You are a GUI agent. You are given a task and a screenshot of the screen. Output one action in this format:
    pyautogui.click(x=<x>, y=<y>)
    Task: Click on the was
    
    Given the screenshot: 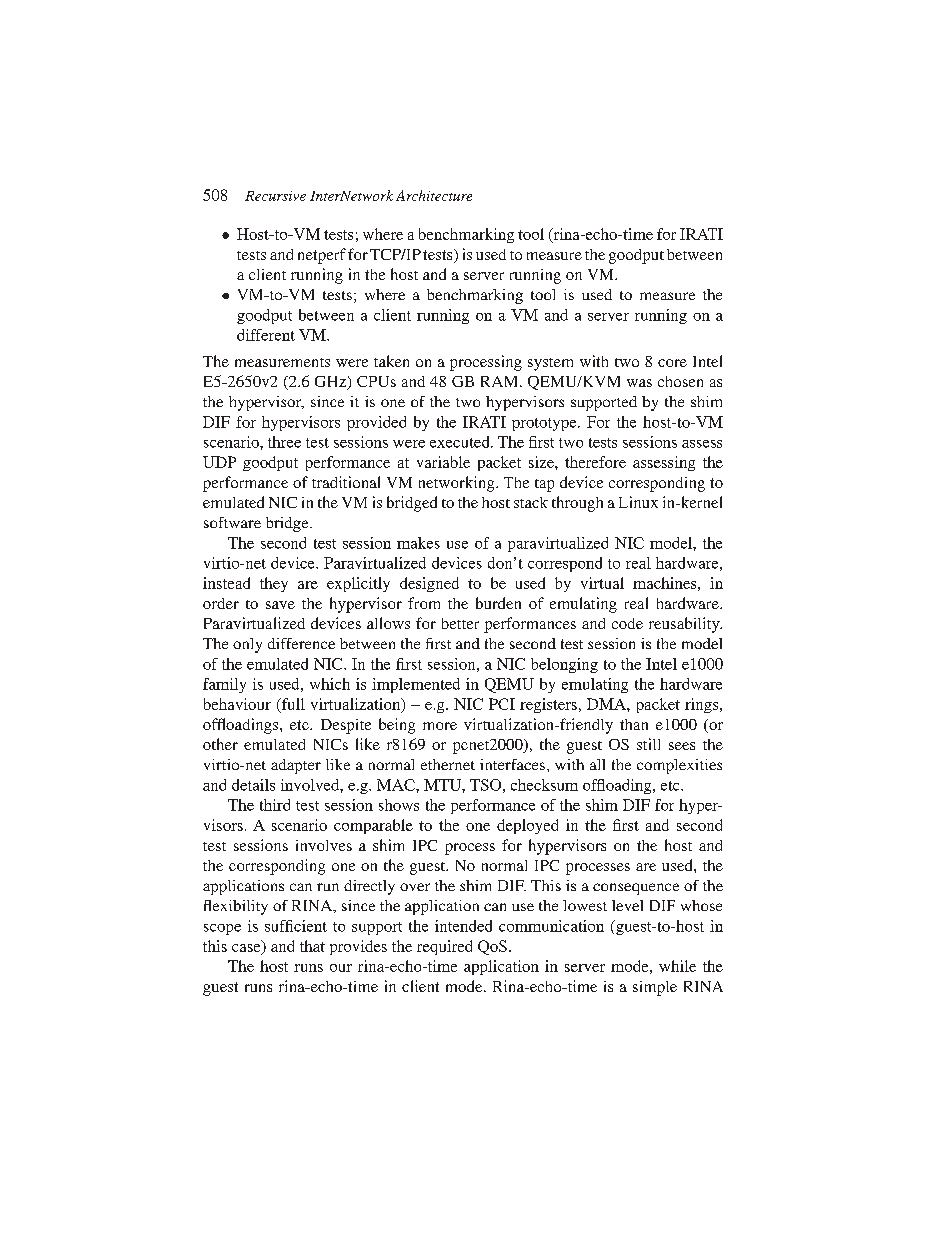 What is the action you would take?
    pyautogui.click(x=639, y=383)
